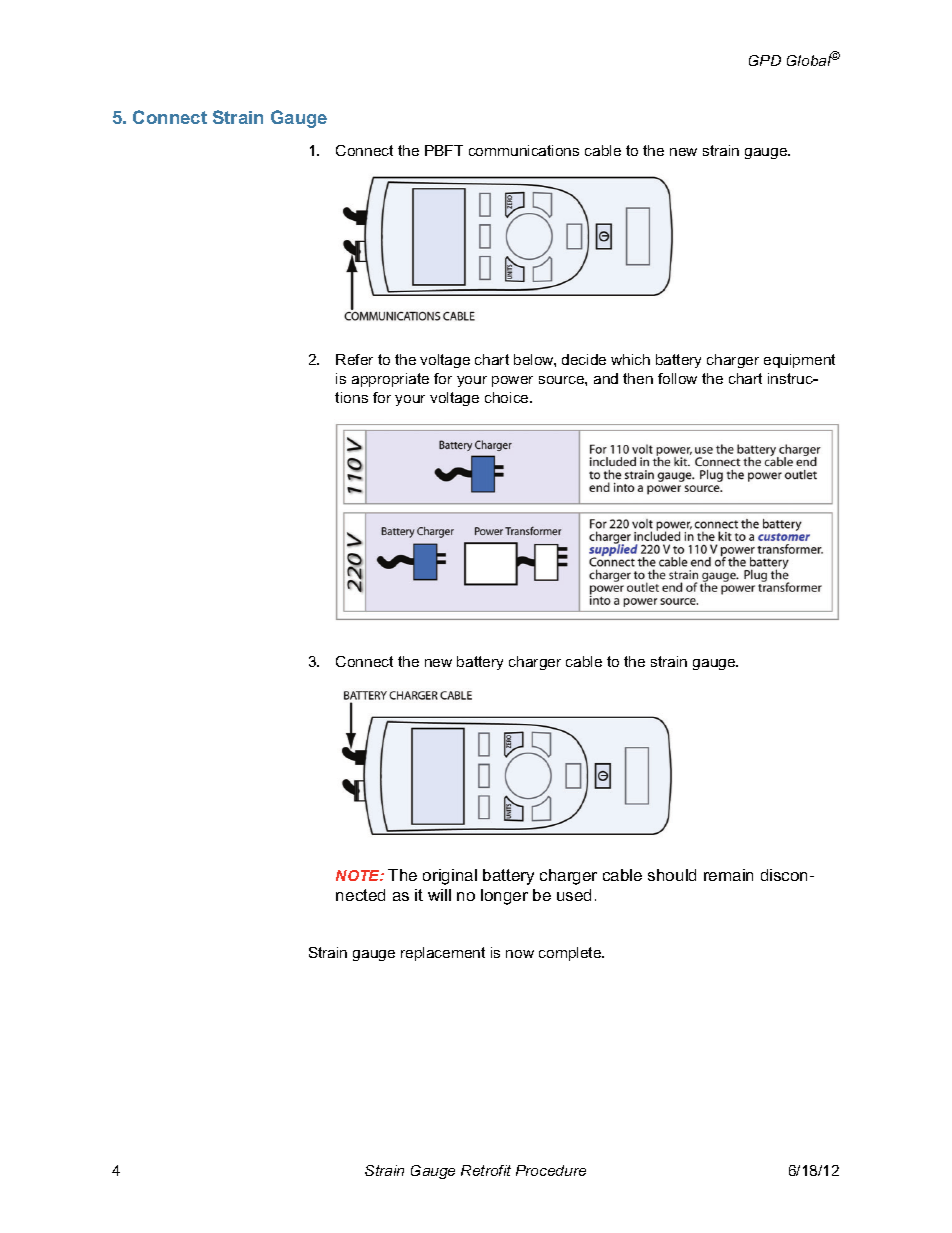 This document has height=1233, width=952. I want to click on choice, so click(508, 397).
